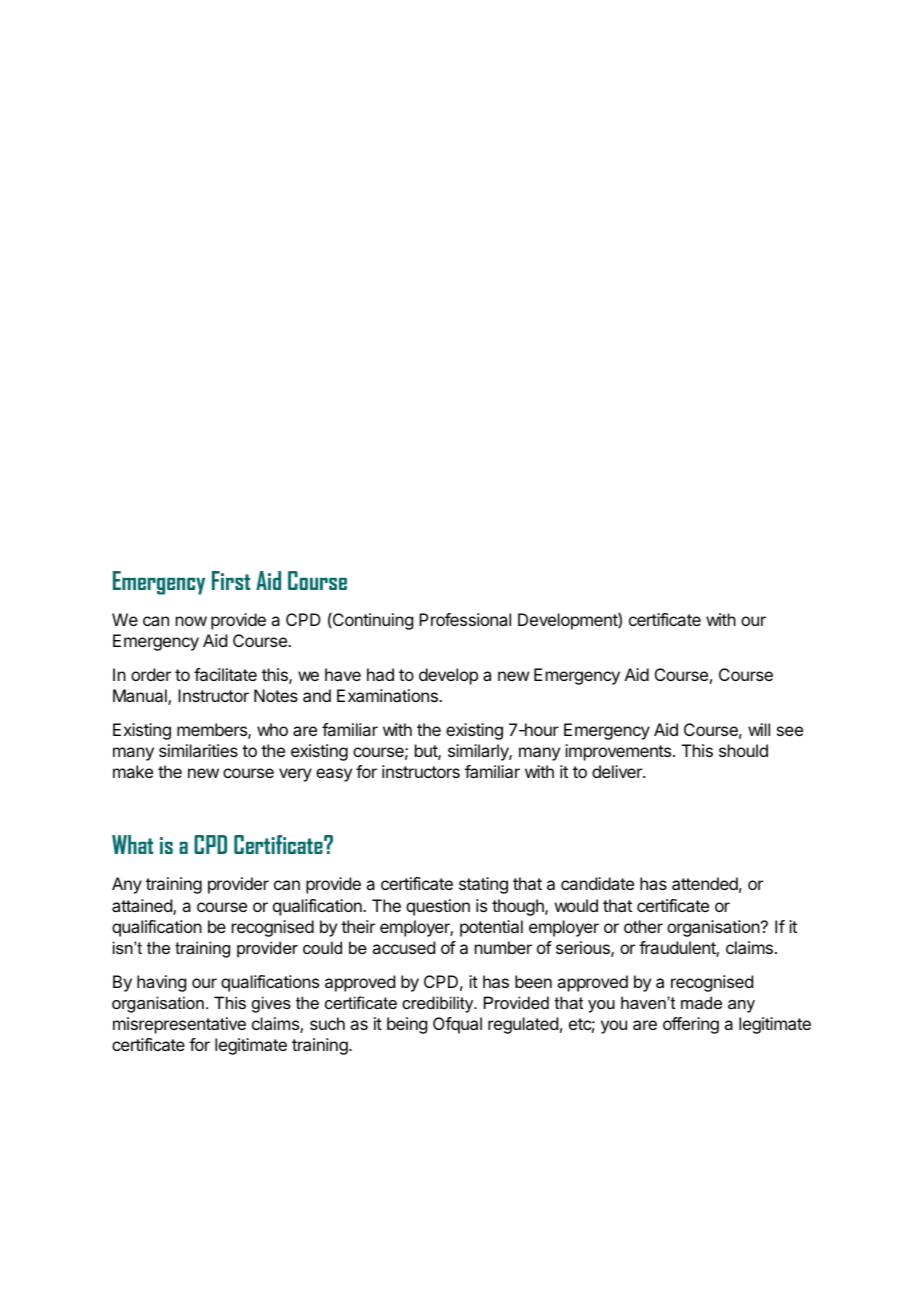  I want to click on Professional, so click(465, 619).
